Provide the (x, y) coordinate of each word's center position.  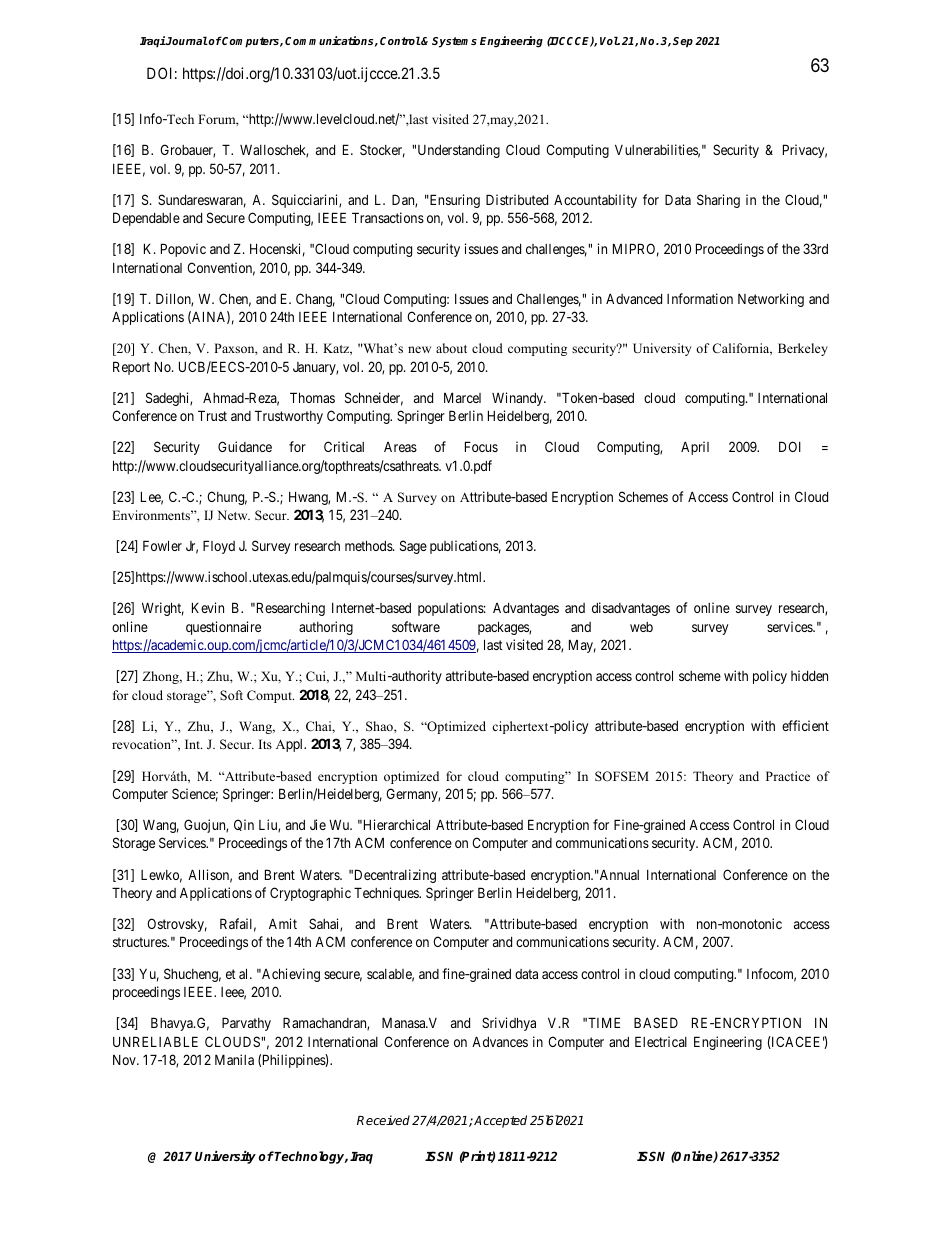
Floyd (219, 547)
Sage (413, 547)
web (641, 627)
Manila (234, 1059)
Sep (683, 42)
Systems (454, 42)
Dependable (146, 219)
